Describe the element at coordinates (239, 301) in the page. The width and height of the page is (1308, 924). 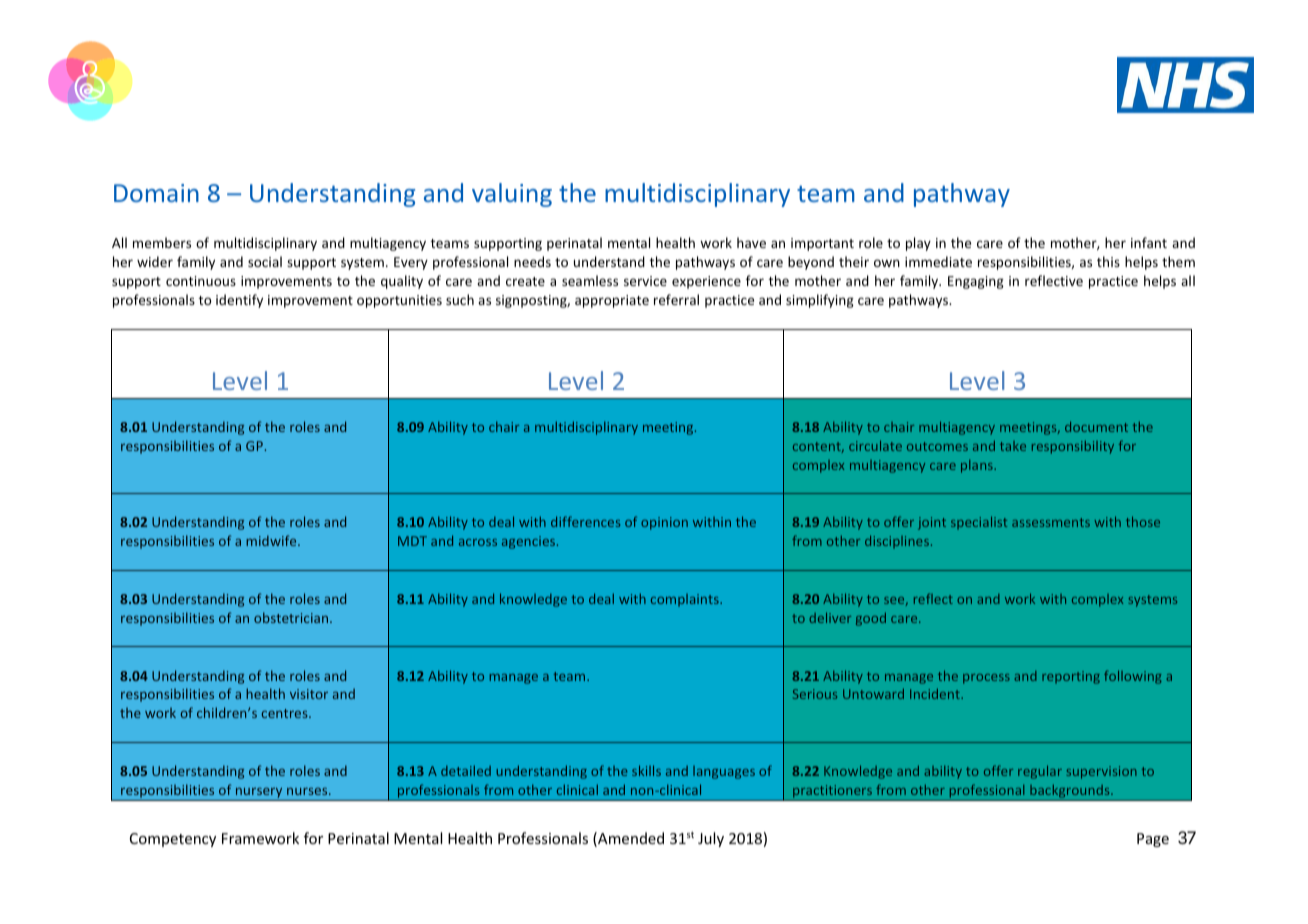
I see `identify` at that location.
